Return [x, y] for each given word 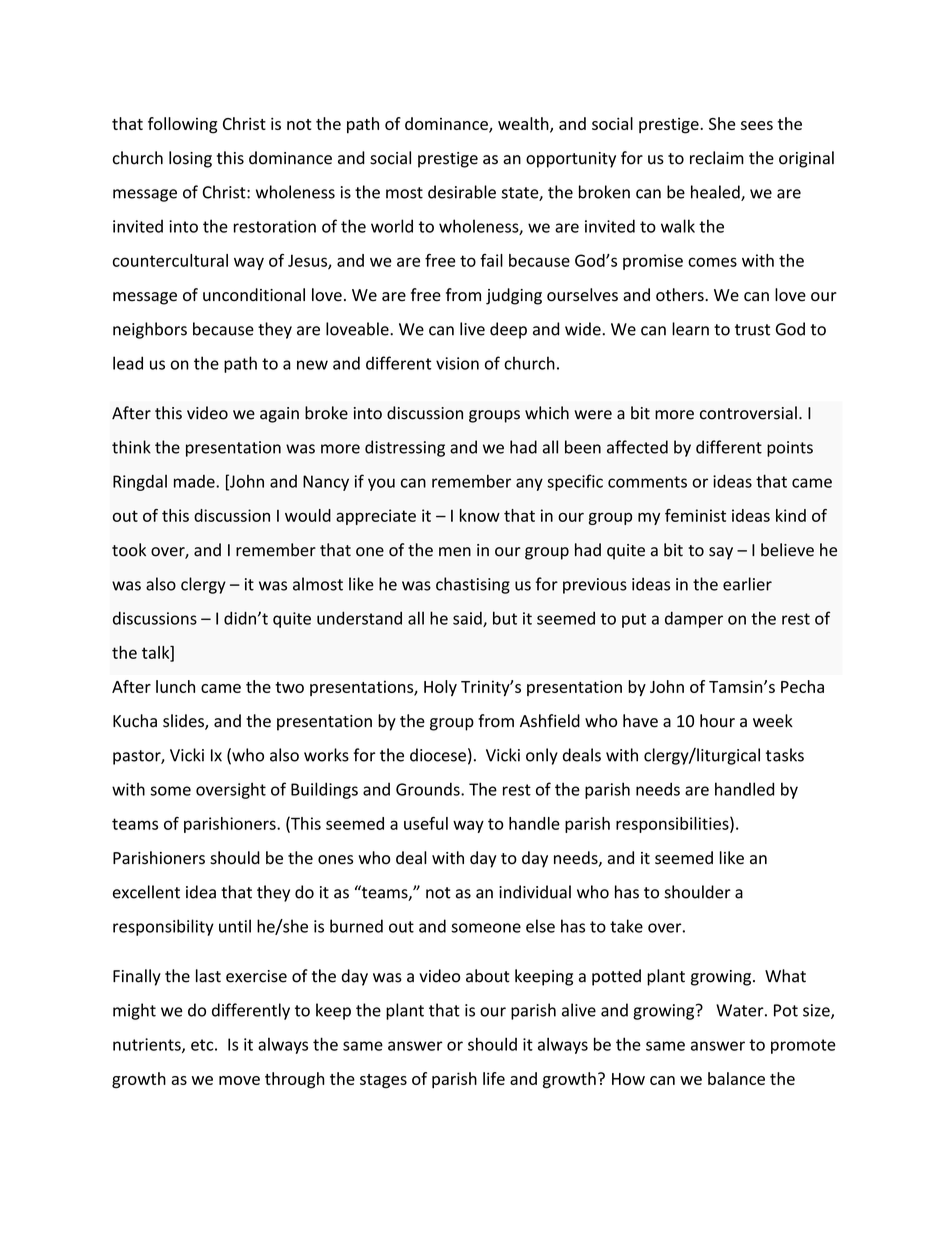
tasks [785, 755]
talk [157, 653]
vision [457, 363]
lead [128, 363]
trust [752, 330]
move [239, 1080]
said [468, 619]
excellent [146, 892]
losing [190, 159]
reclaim [717, 158]
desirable [462, 192]
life [494, 1078]
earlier [747, 584]
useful [426, 823]
